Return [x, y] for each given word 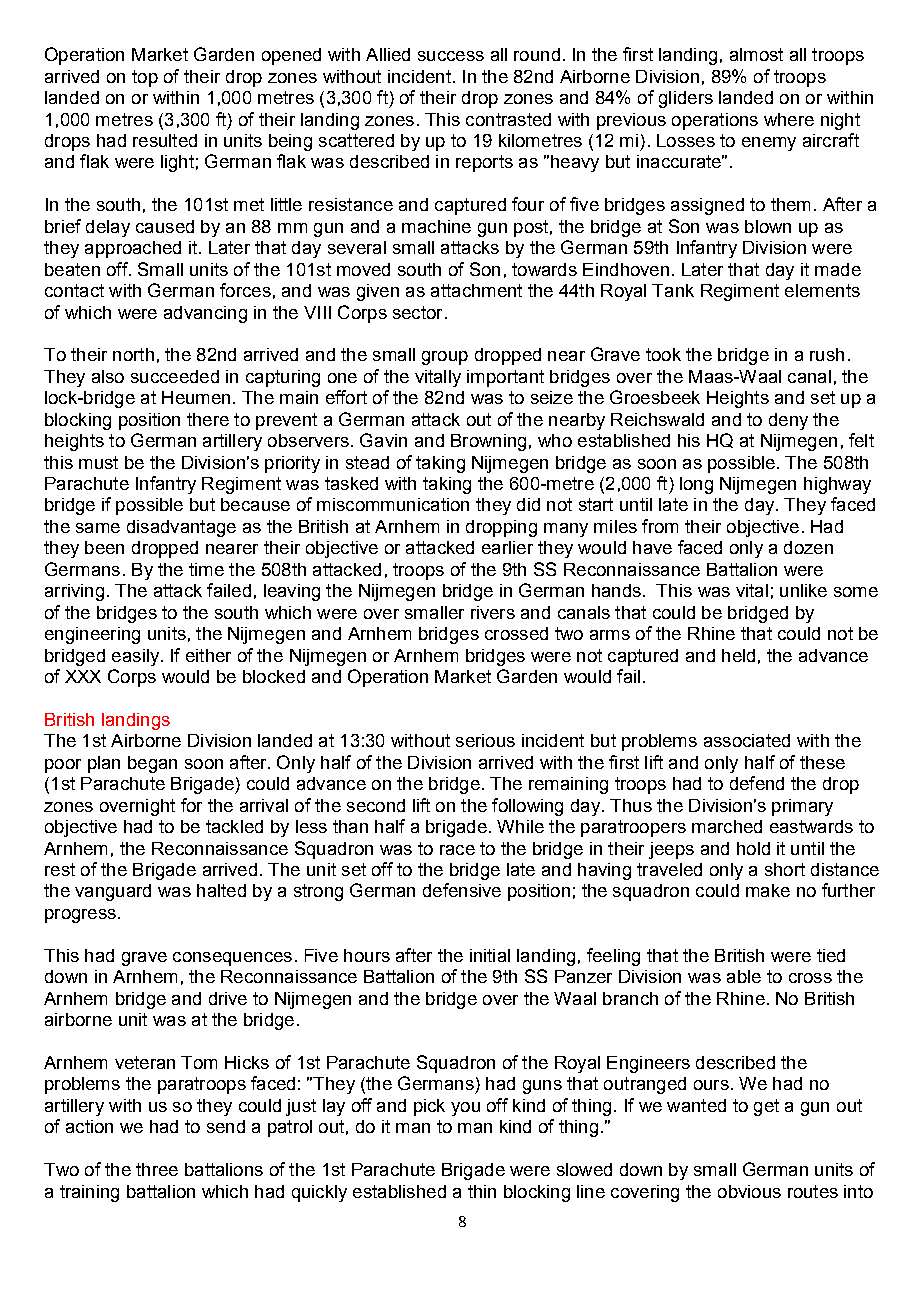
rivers [493, 612]
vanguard [113, 892]
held [738, 655]
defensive [462, 890]
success [451, 56]
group [445, 358]
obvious [749, 1191]
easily [135, 657]
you [465, 1109]
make [768, 890]
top [145, 78]
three [157, 1169]
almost [756, 54]
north [133, 354]
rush [827, 354]
